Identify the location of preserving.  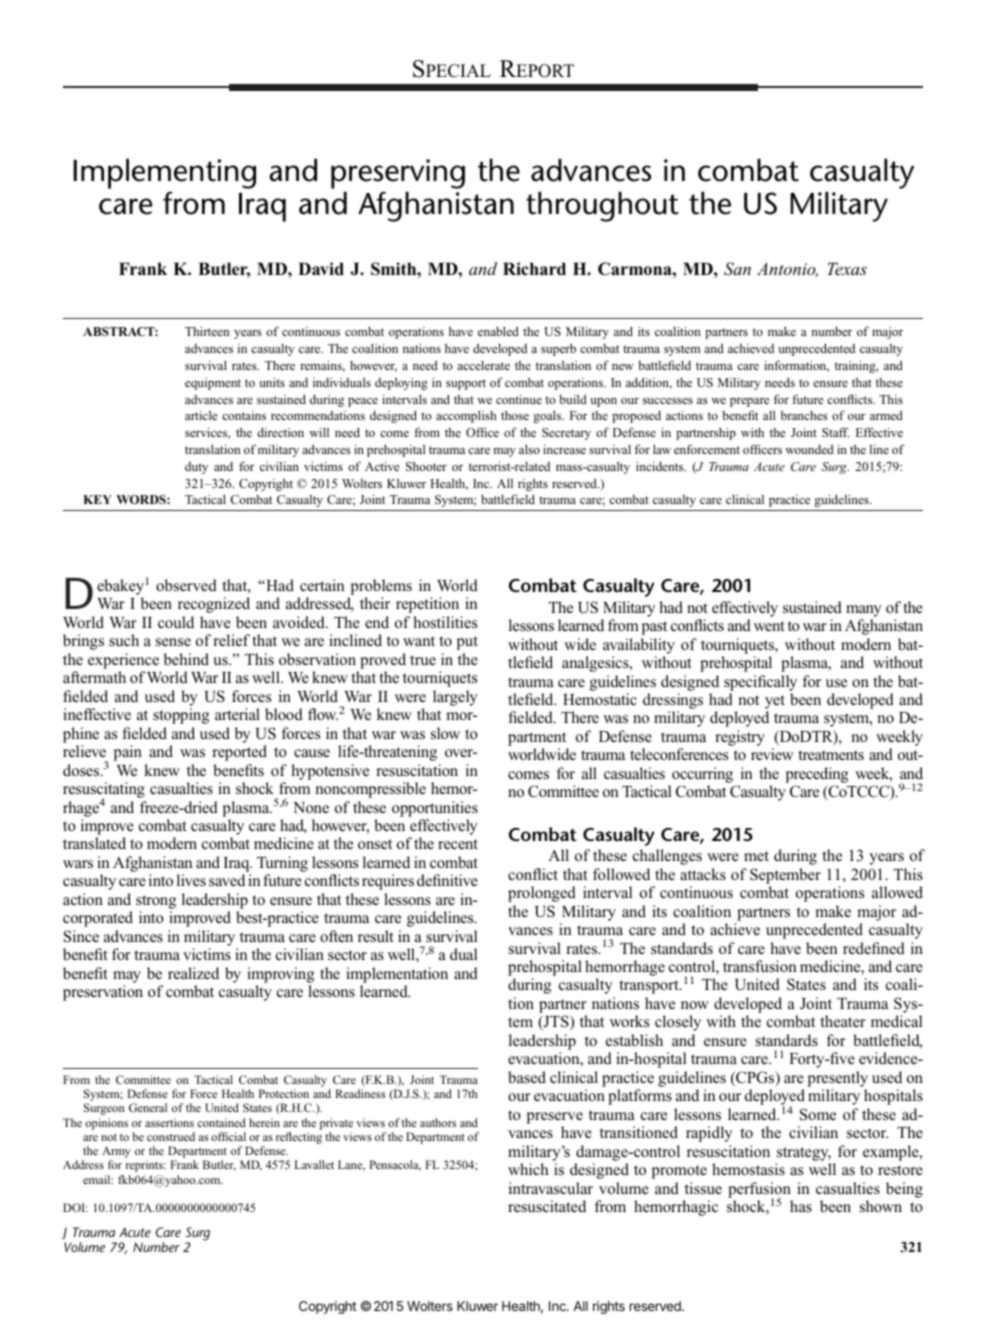
(398, 174).
